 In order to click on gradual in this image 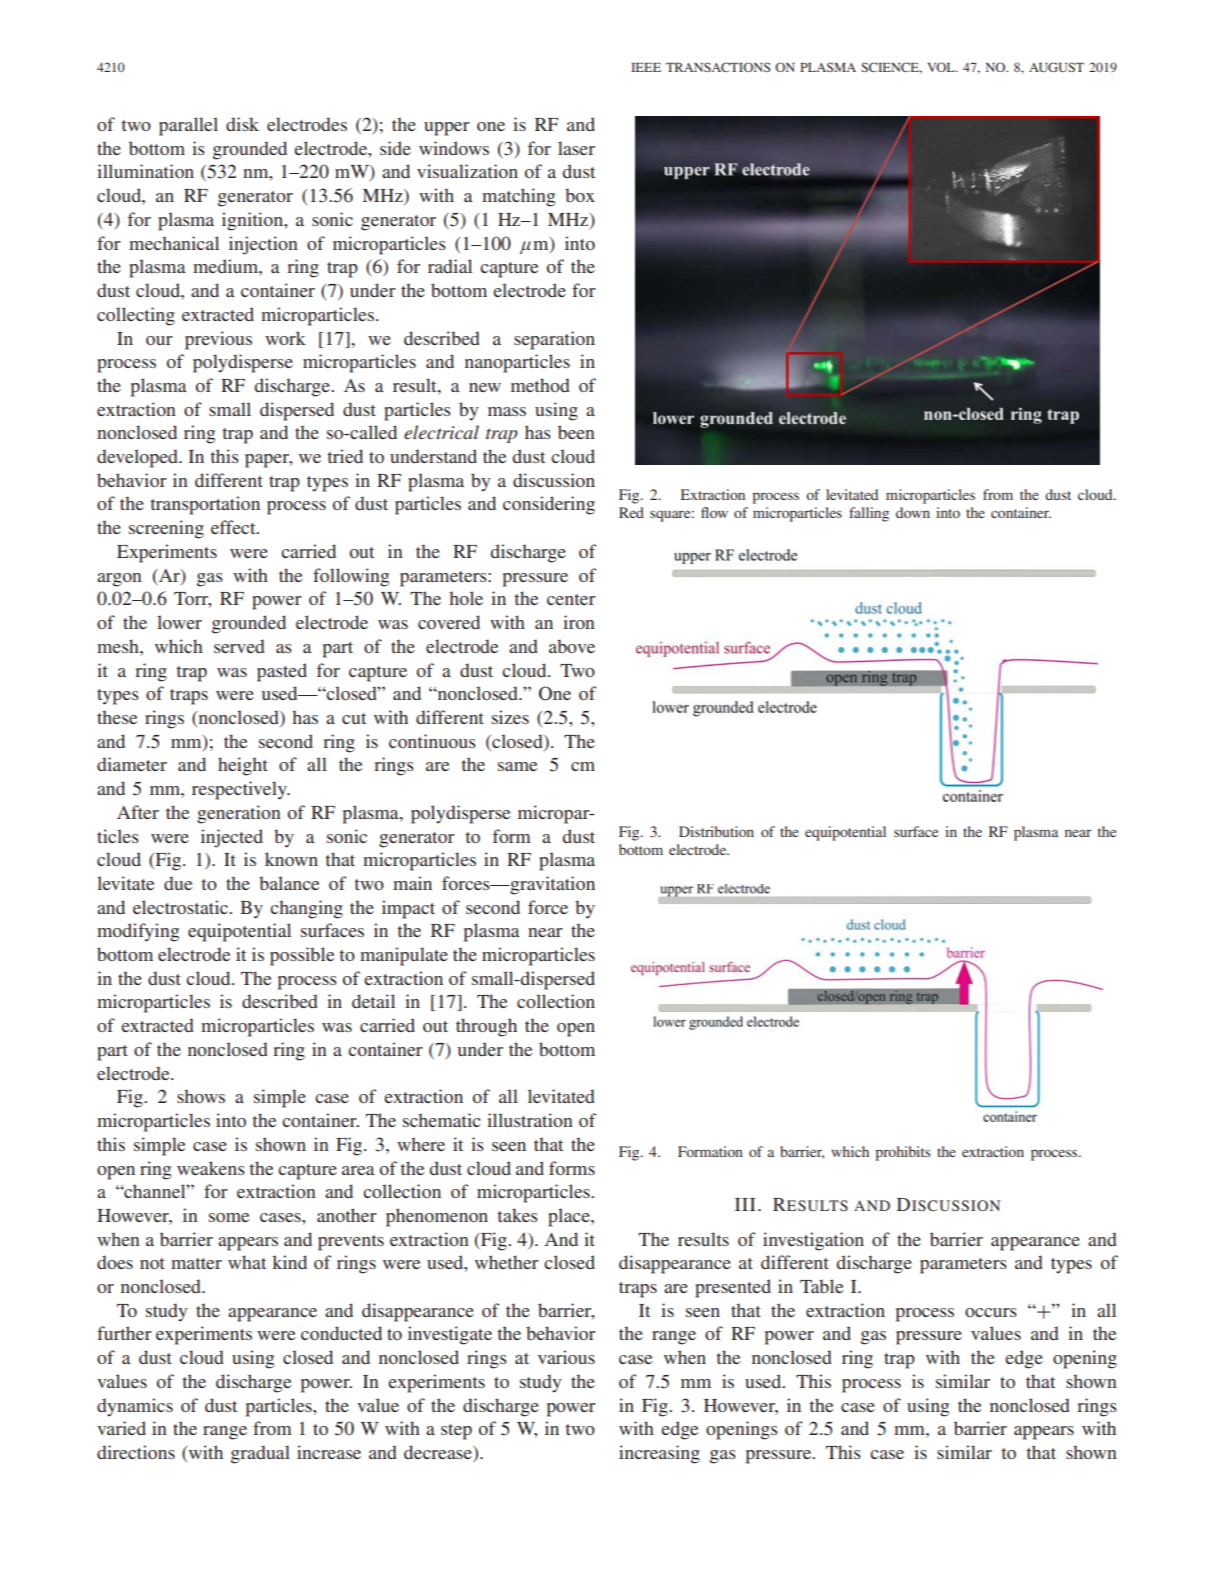, I will do `click(260, 1454)`.
